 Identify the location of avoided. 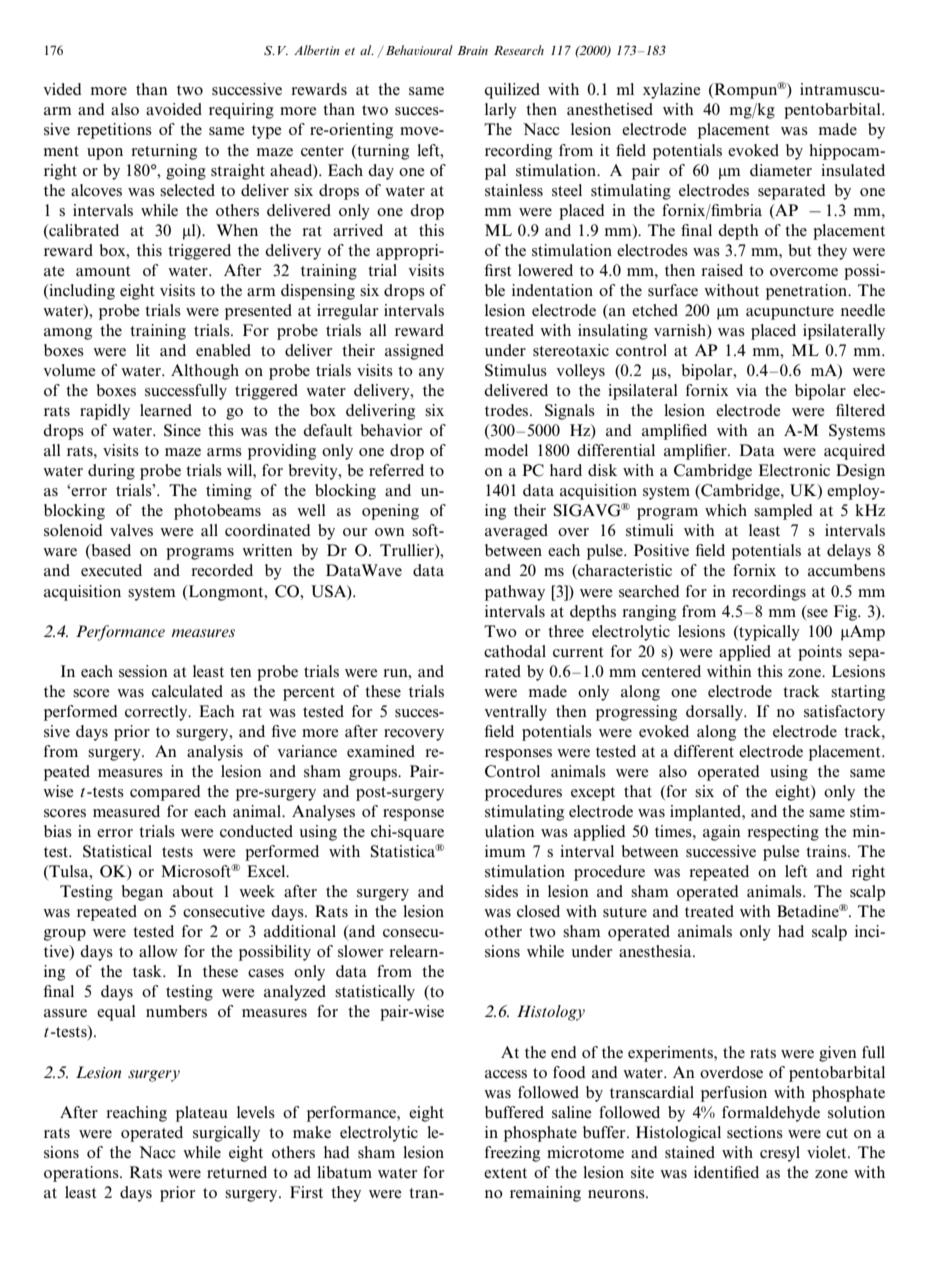
(174, 109).
